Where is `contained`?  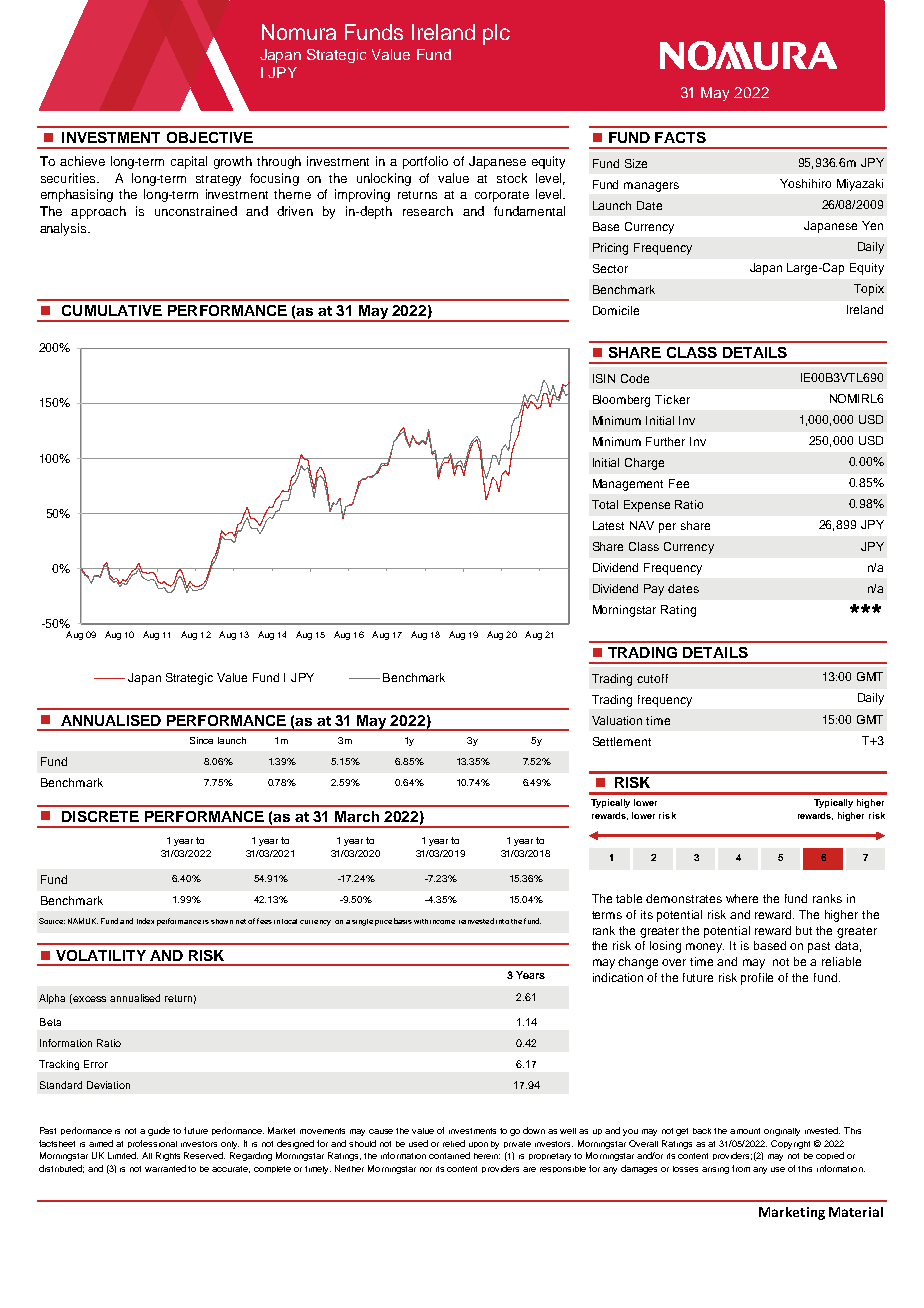 contained is located at coordinates (449, 1155).
